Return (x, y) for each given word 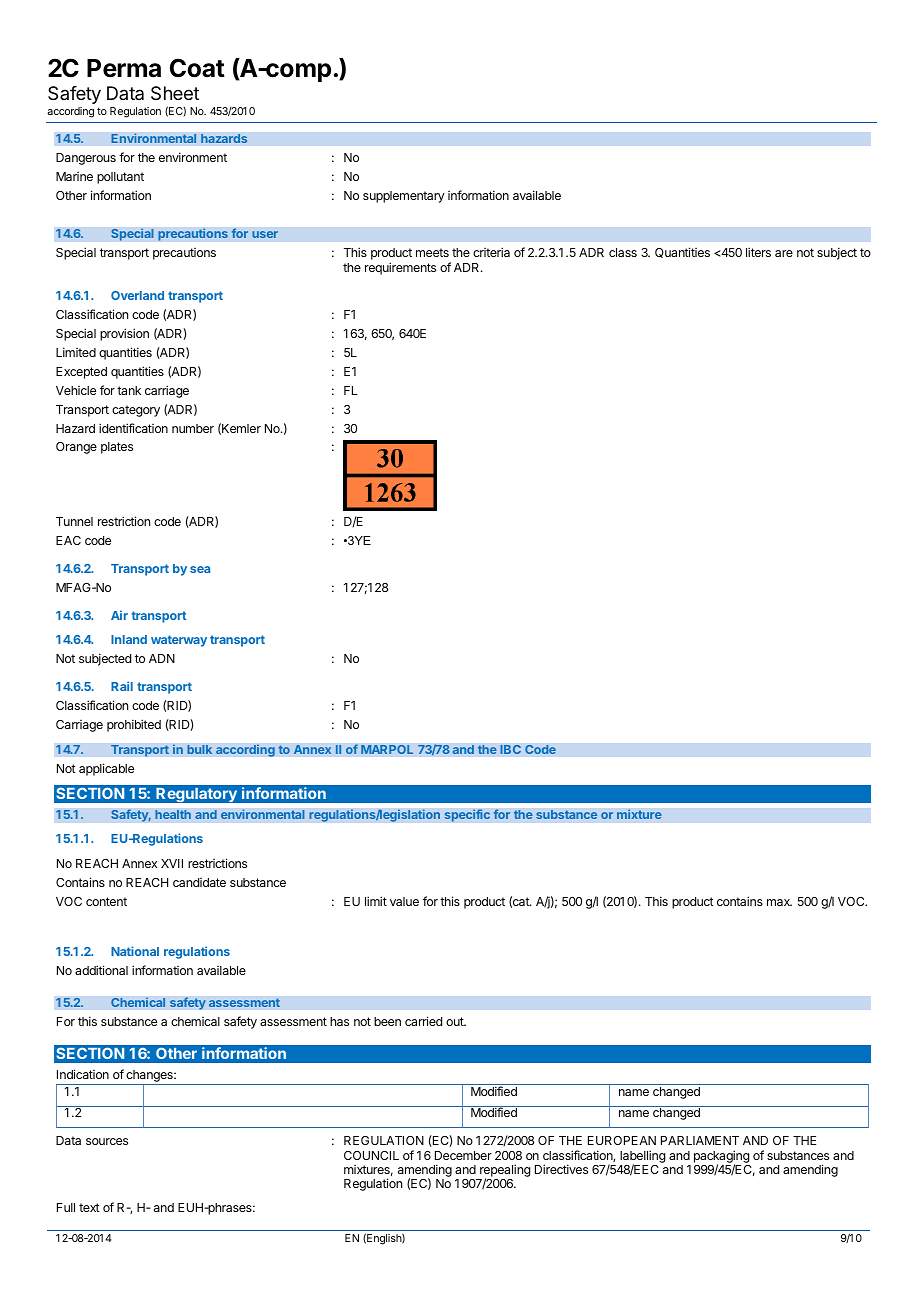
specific (467, 815)
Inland (129, 639)
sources (107, 1141)
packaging (722, 1158)
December (463, 1155)
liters (758, 252)
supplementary (404, 197)
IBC (510, 749)
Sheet (175, 93)
